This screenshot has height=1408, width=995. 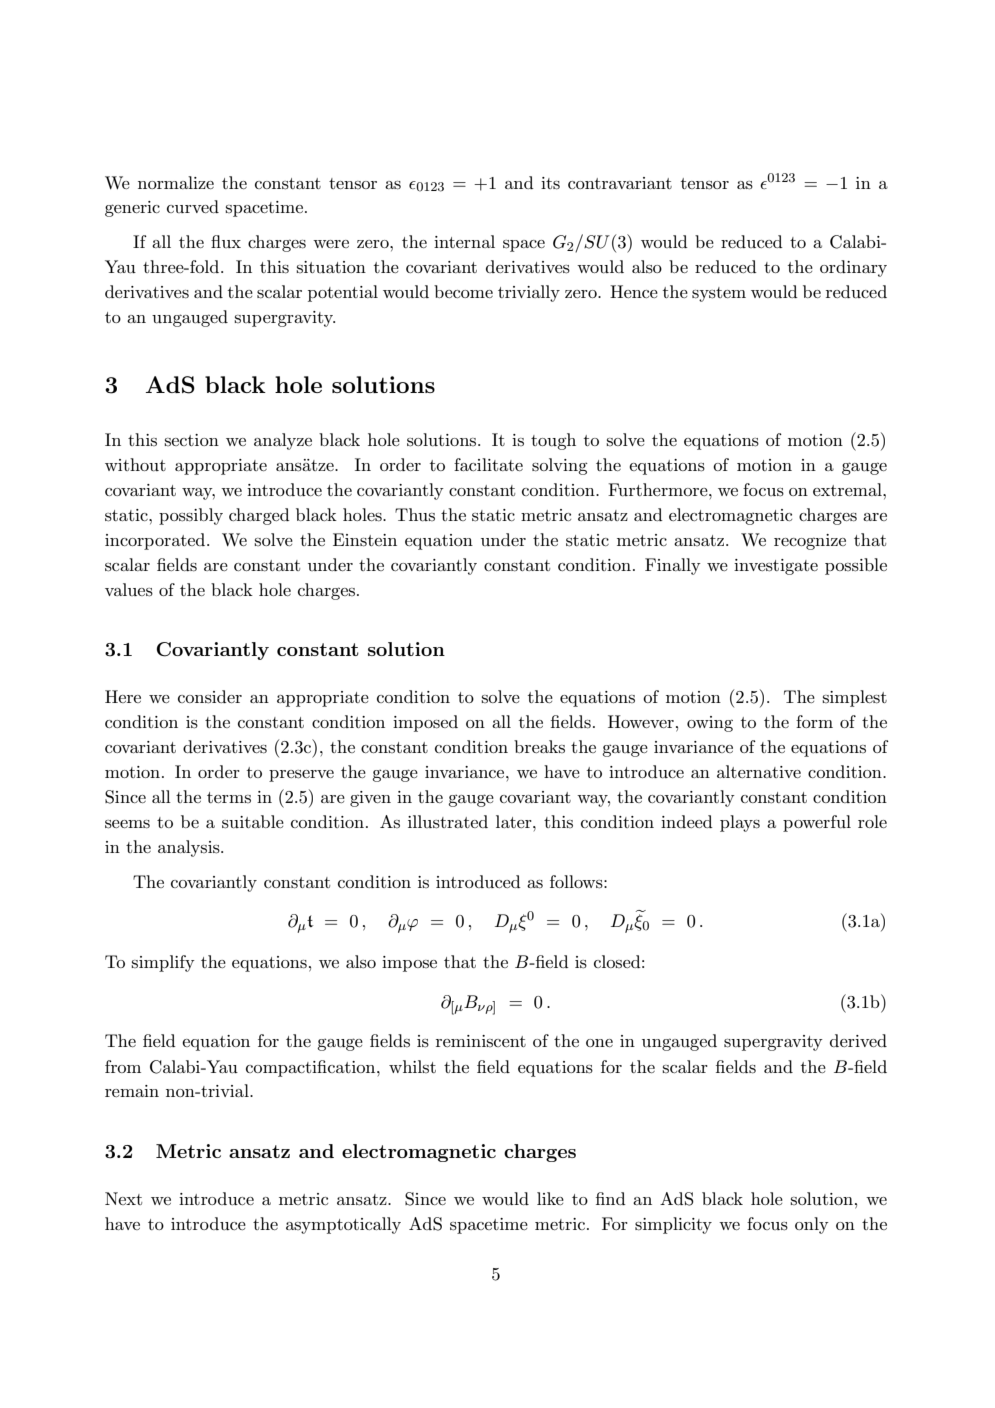 What do you see at coordinates (550, 1198) in the screenshot?
I see `like` at bounding box center [550, 1198].
